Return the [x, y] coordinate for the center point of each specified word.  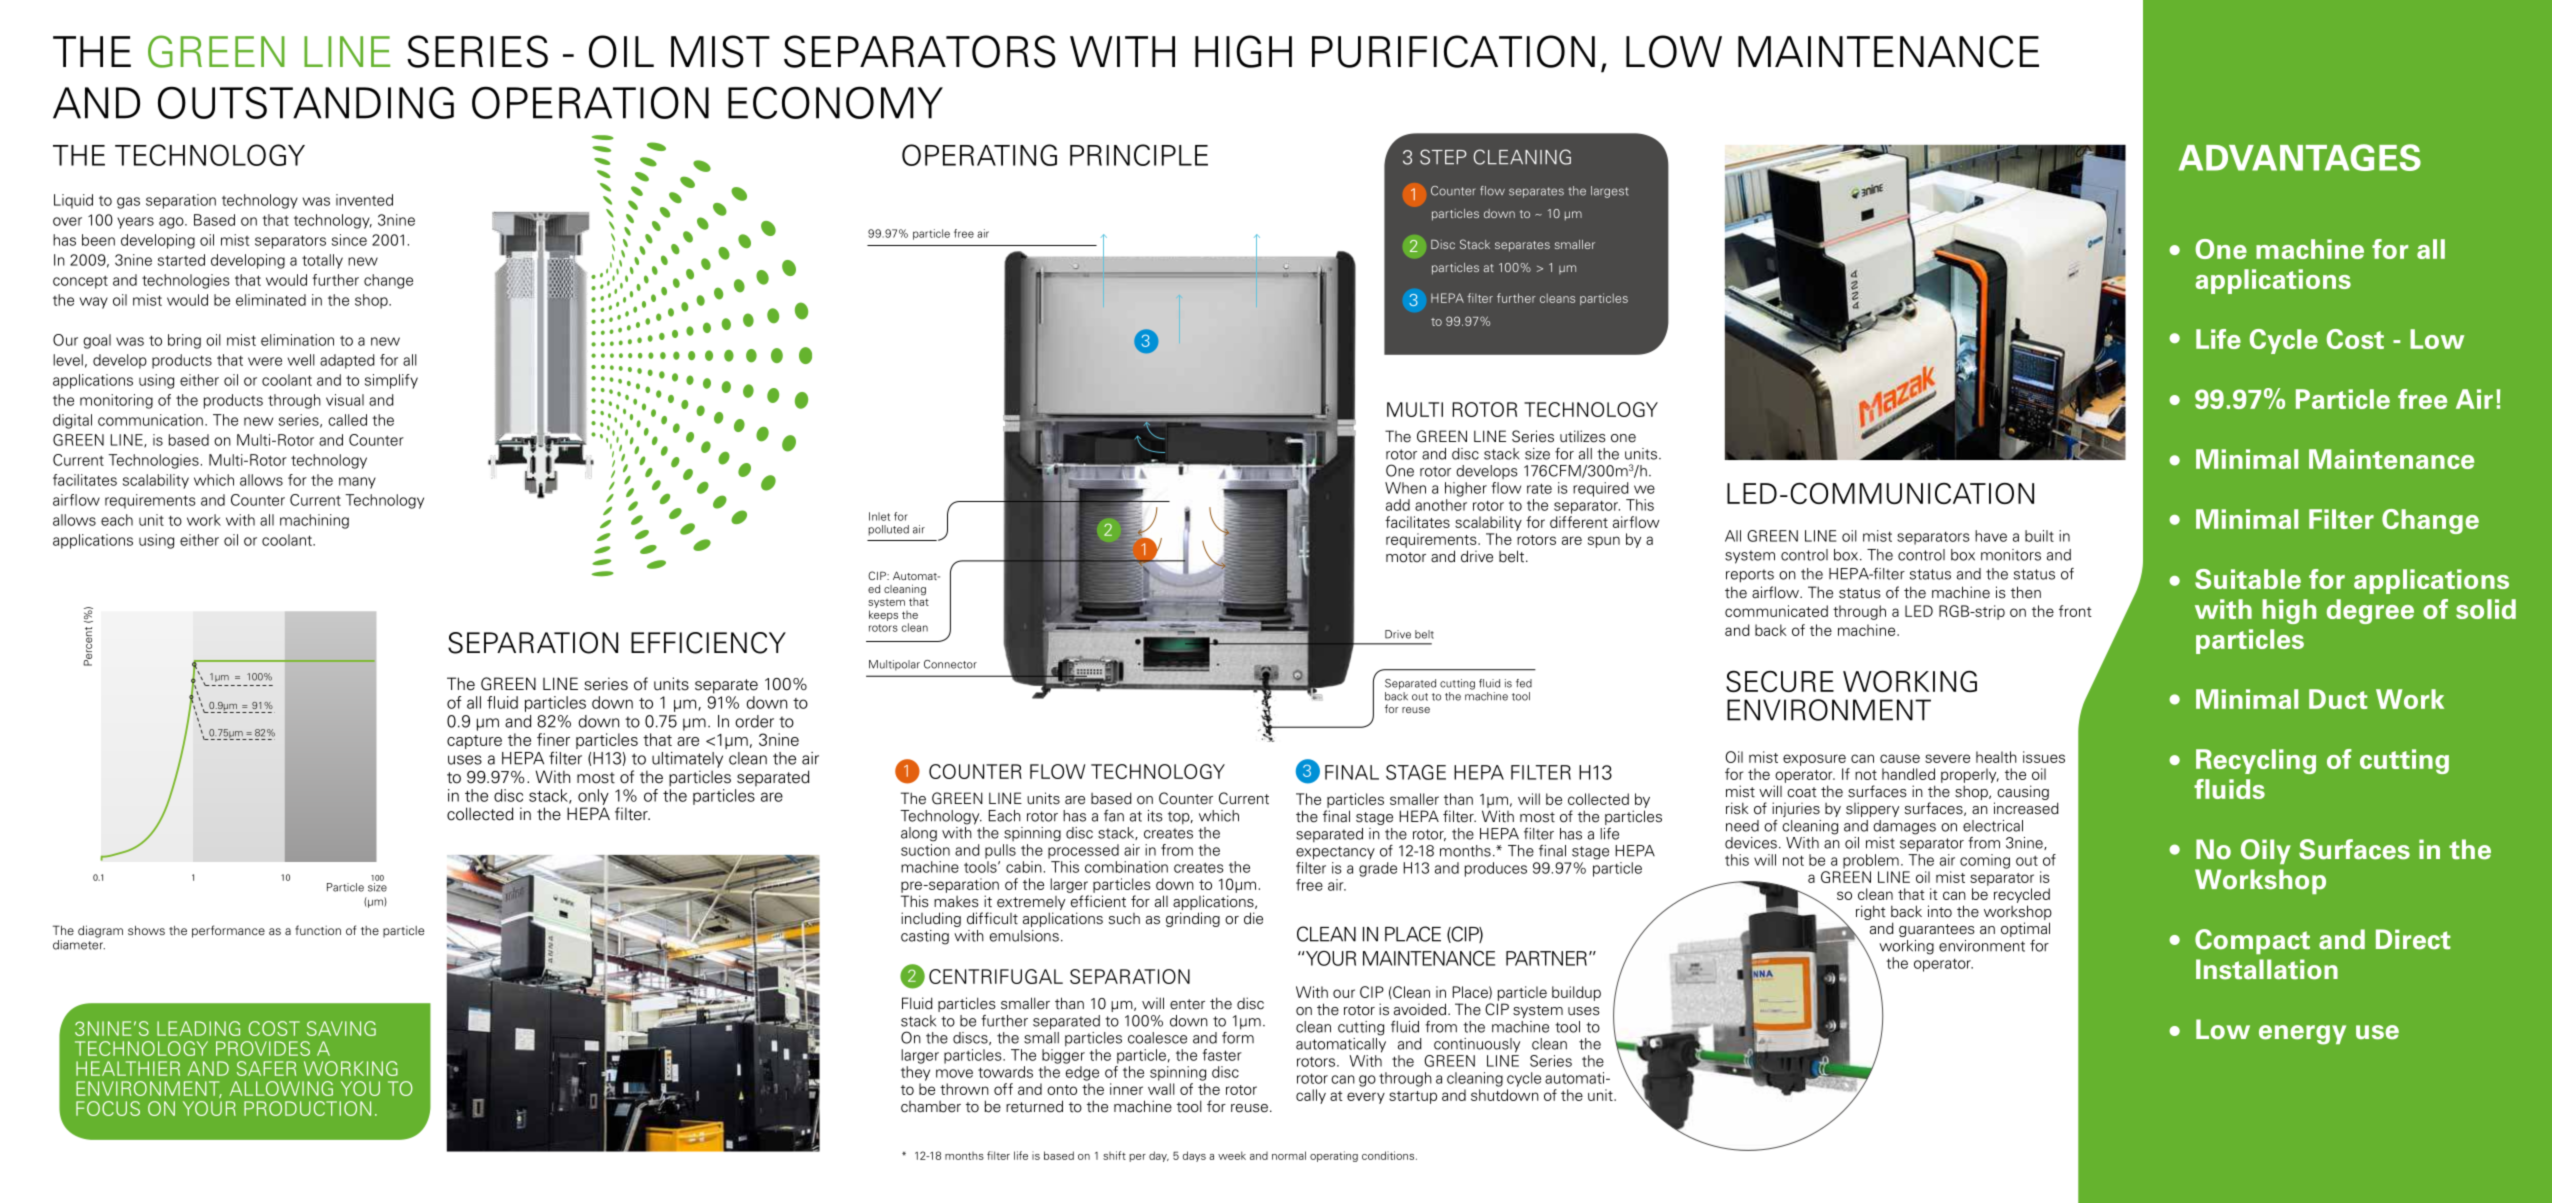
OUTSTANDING [306, 102]
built [2039, 536]
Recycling [2256, 761]
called [347, 420]
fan [1114, 816]
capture [474, 742]
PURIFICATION [1453, 51]
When [1405, 488]
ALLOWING [281, 1088]
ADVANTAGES [2300, 157]
